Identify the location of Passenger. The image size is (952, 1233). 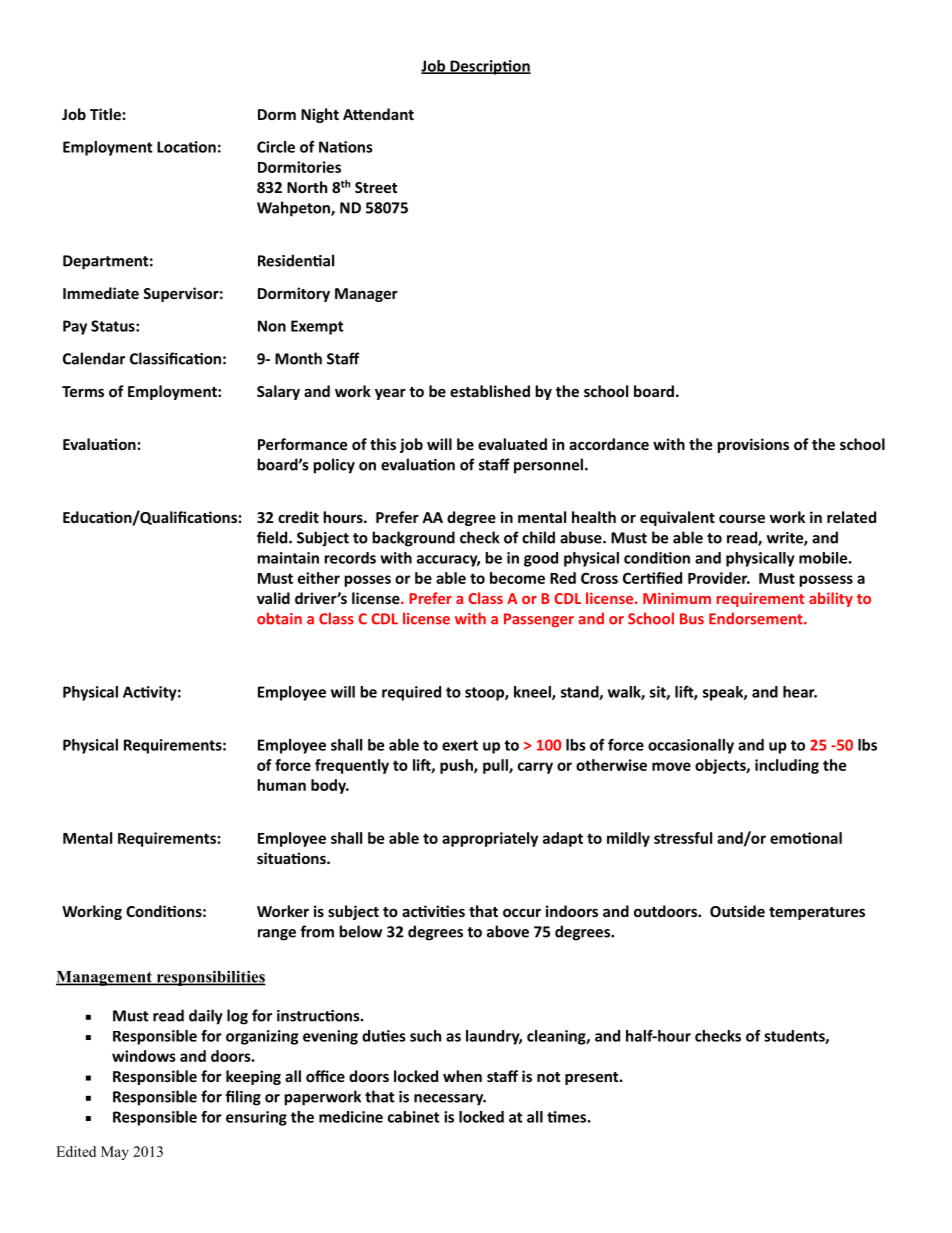
(539, 620).
